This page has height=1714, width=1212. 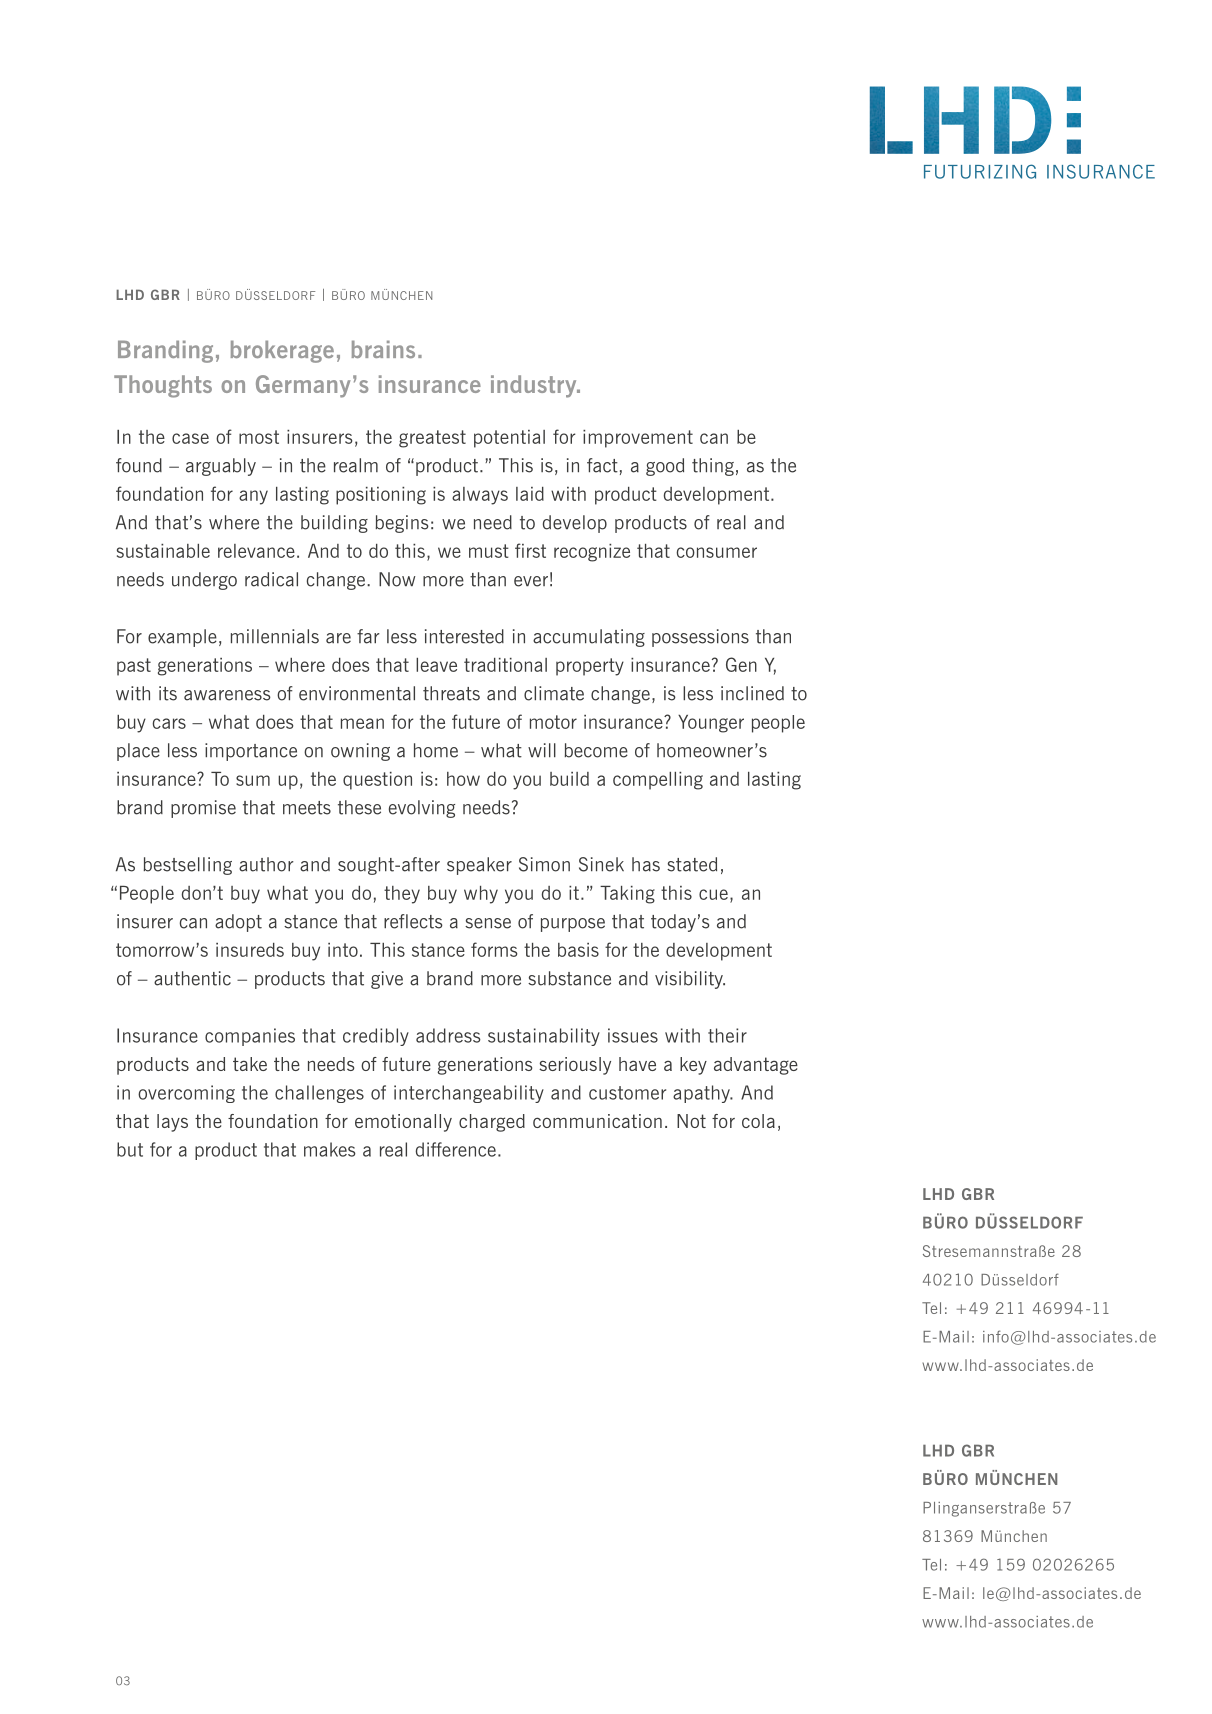 I want to click on brains, so click(x=383, y=349).
